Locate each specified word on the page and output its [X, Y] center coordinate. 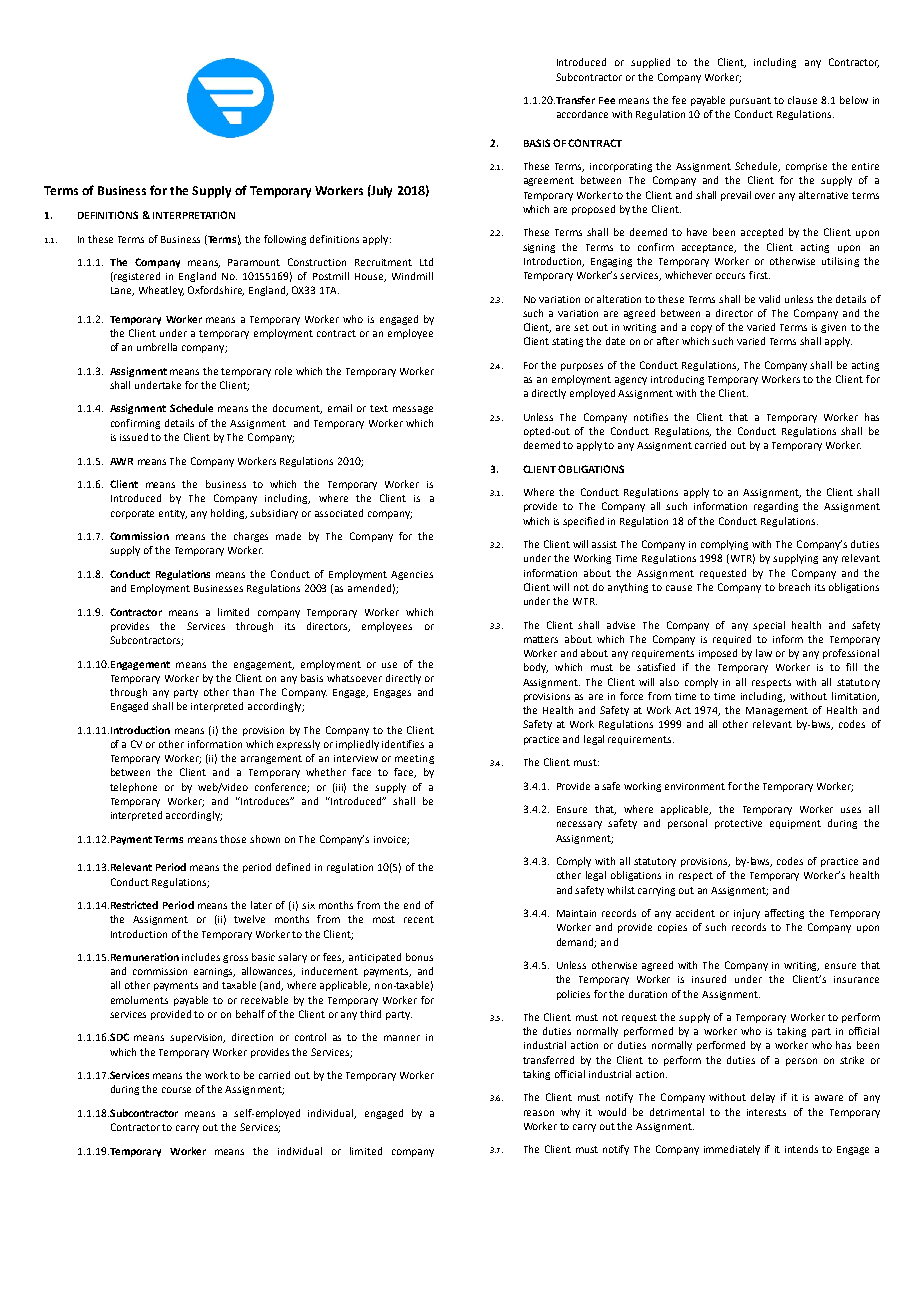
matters [541, 639]
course [176, 1090]
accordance [582, 114]
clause [802, 100]
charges [251, 537]
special [769, 626]
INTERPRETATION [194, 215]
